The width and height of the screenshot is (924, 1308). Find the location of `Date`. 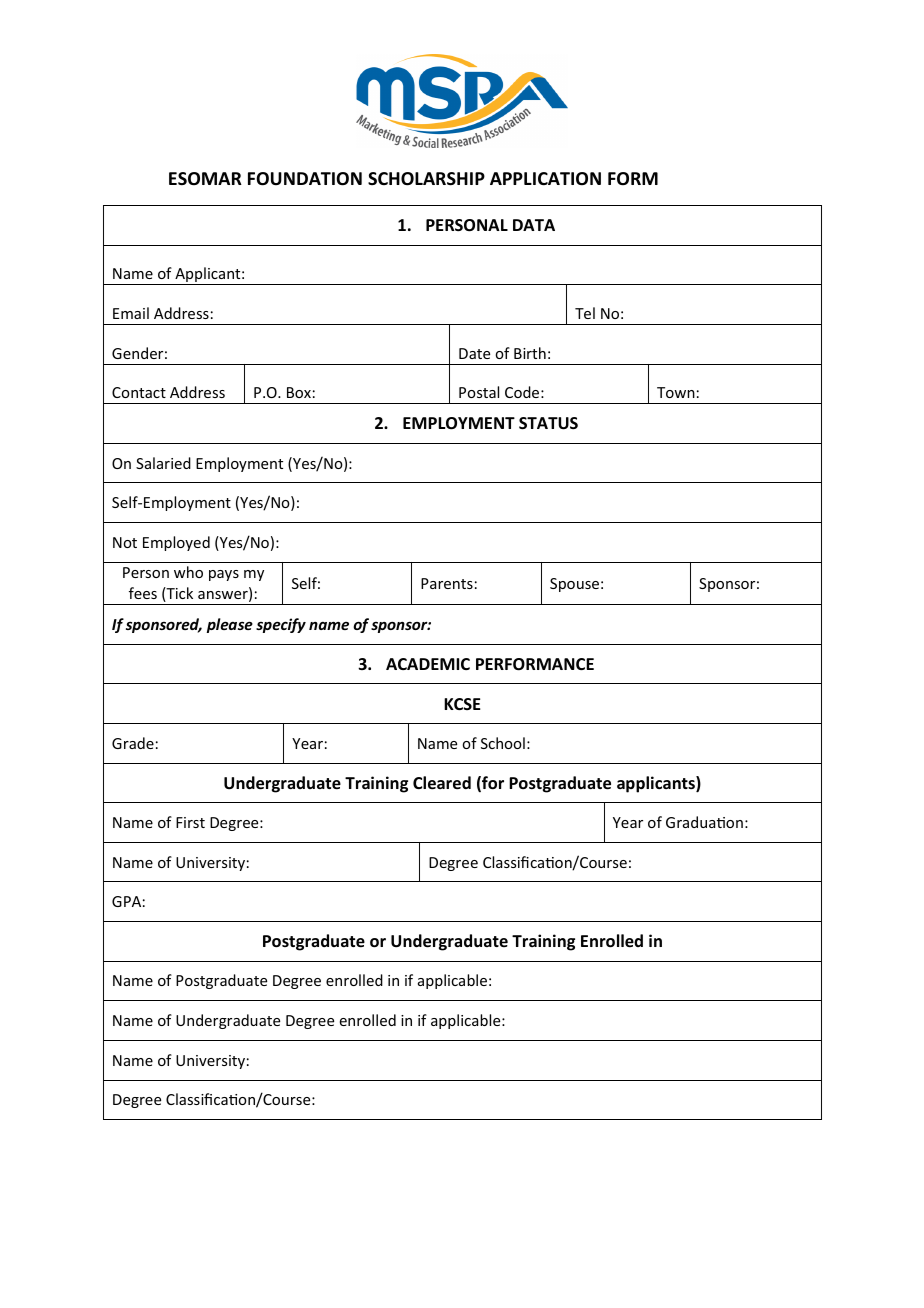

Date is located at coordinates (474, 353).
